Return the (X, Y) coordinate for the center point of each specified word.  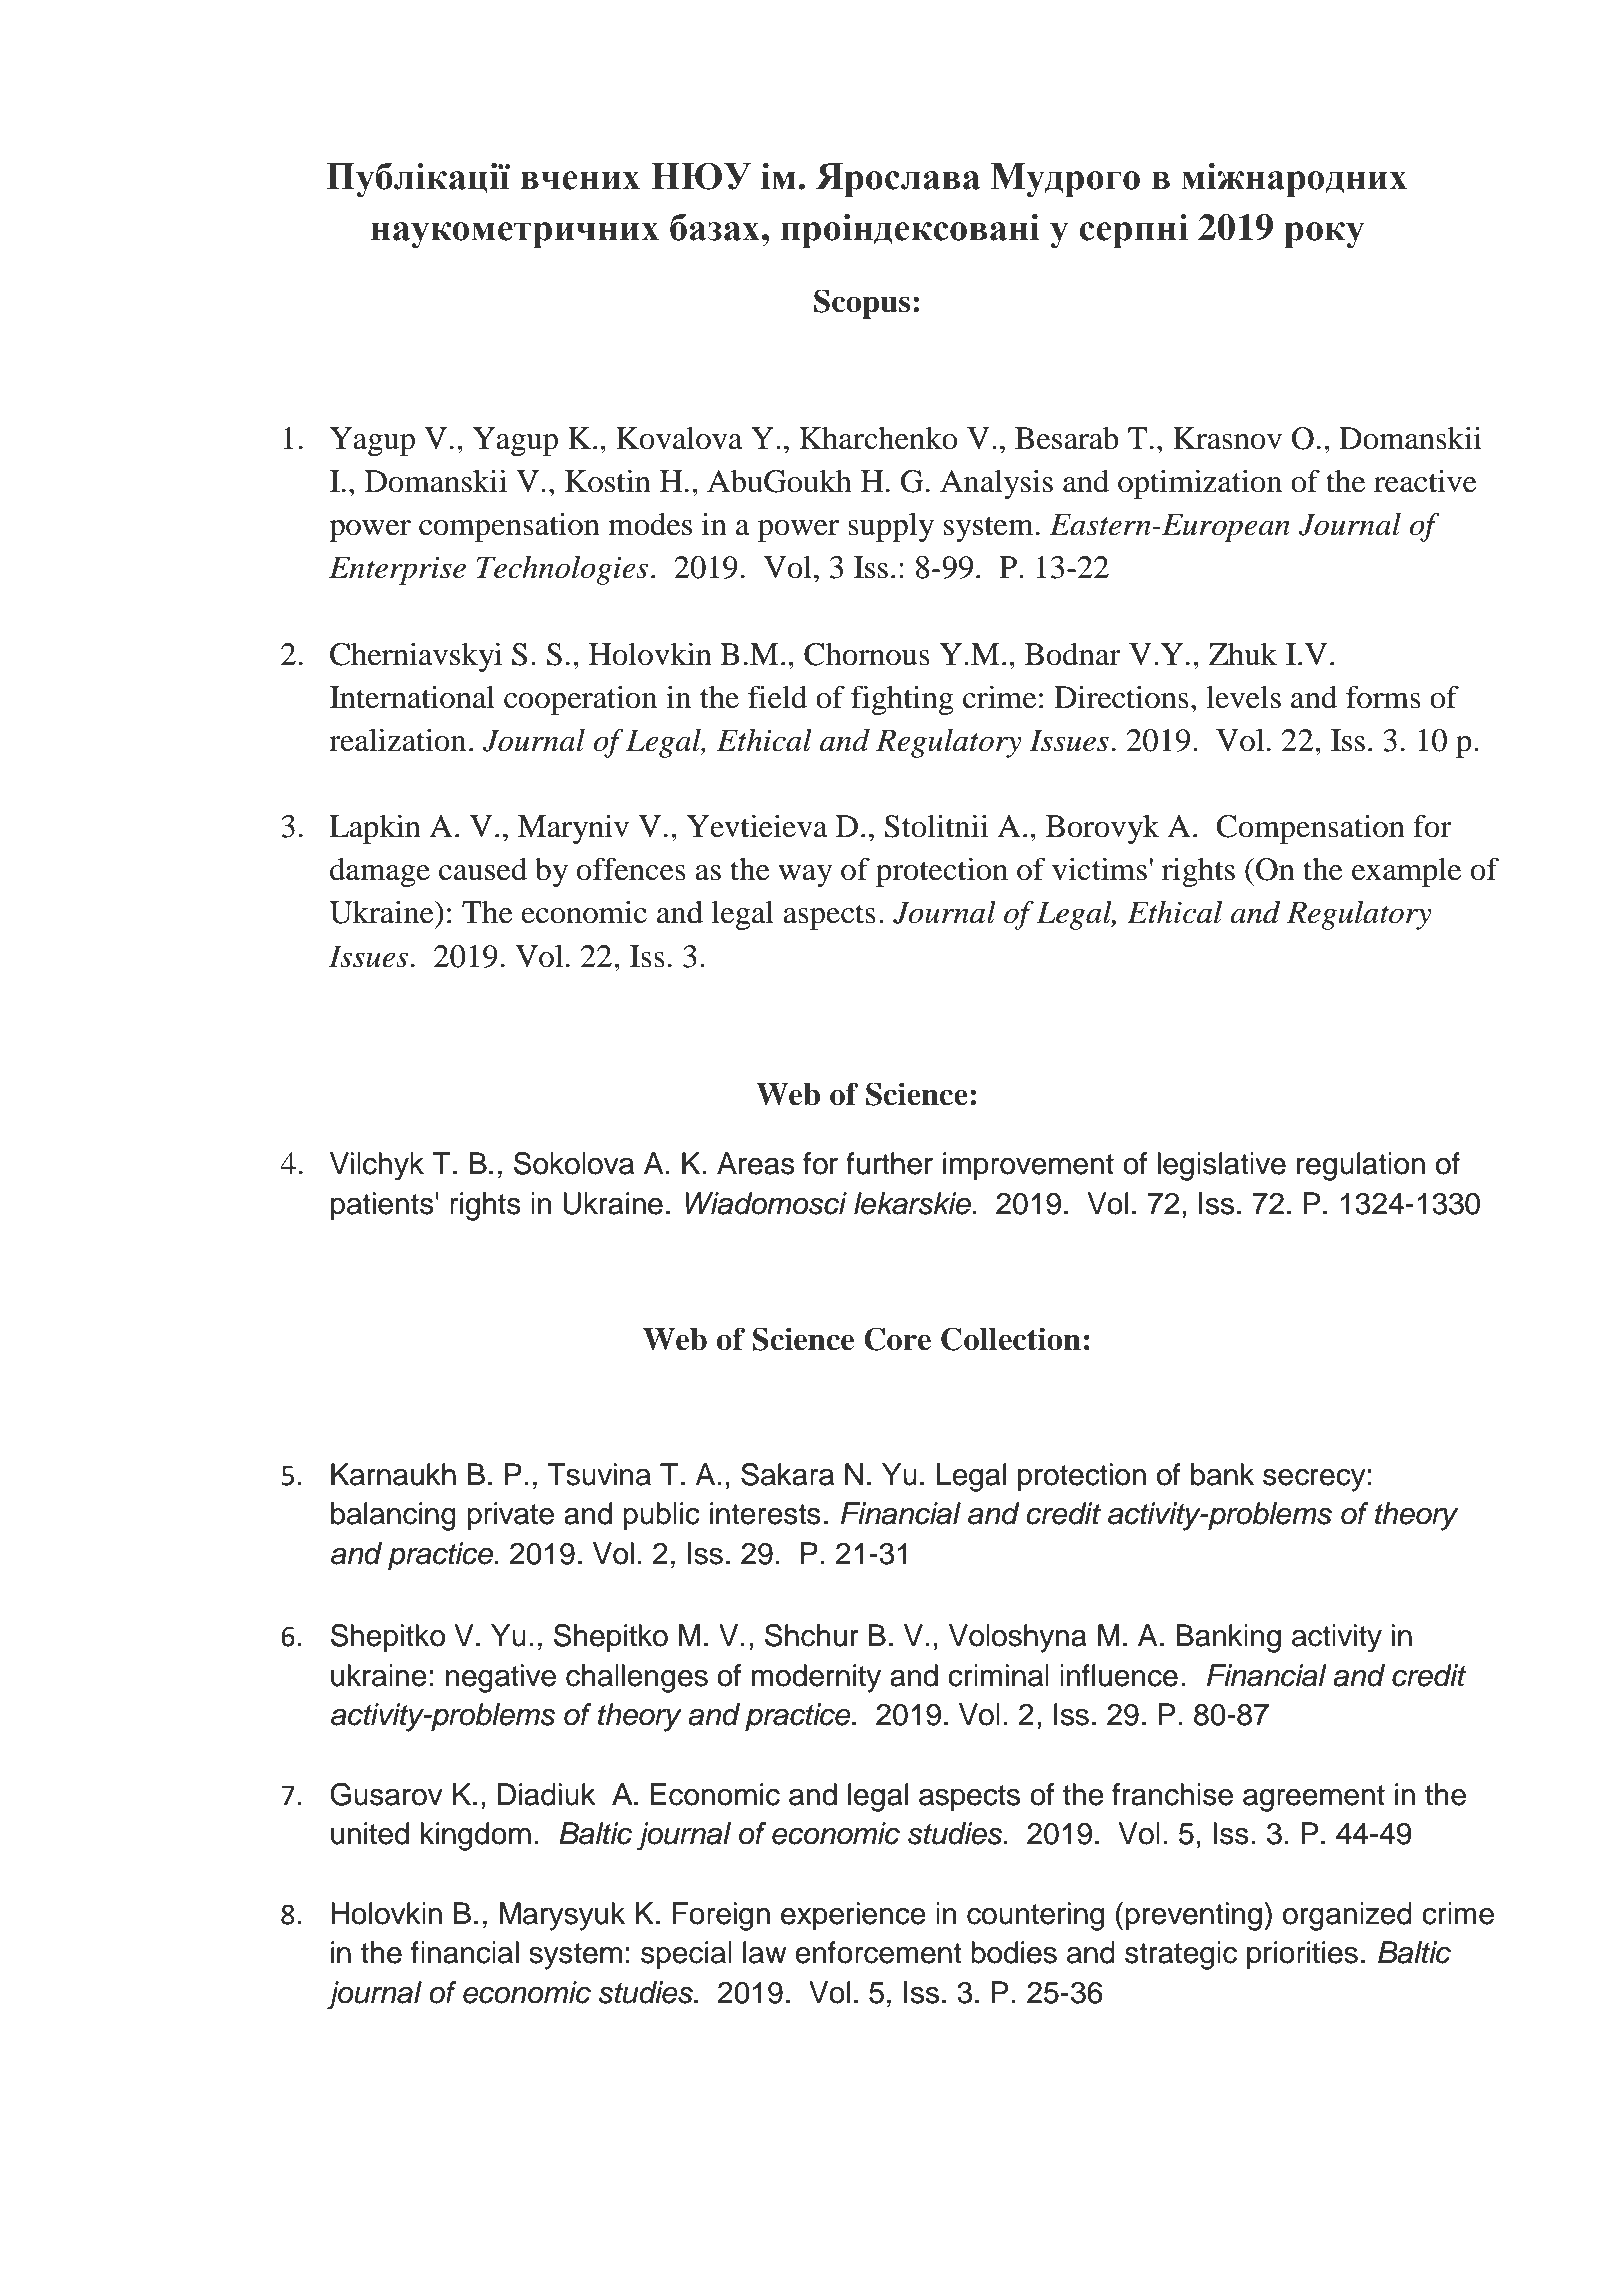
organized (1347, 1916)
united (370, 1833)
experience (853, 1916)
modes (650, 524)
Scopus (862, 304)
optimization (1200, 484)
